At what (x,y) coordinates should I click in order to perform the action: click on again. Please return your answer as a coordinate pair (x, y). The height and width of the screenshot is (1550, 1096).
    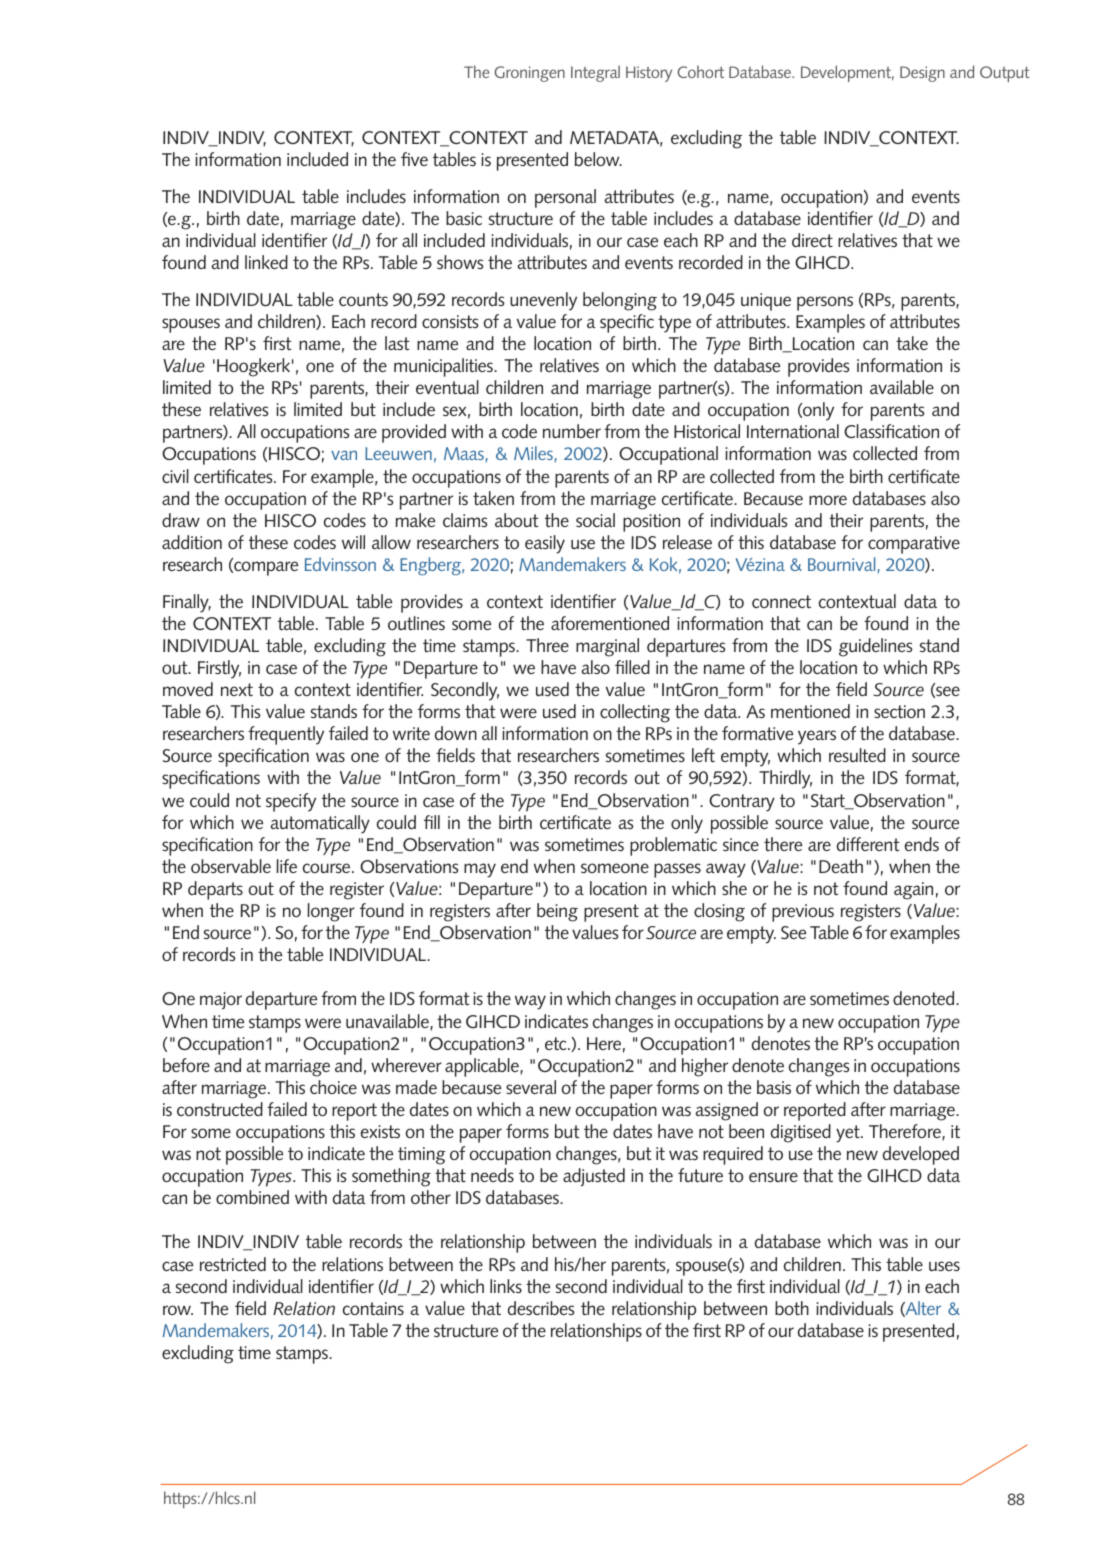
    Looking at the image, I should click on (913, 891).
